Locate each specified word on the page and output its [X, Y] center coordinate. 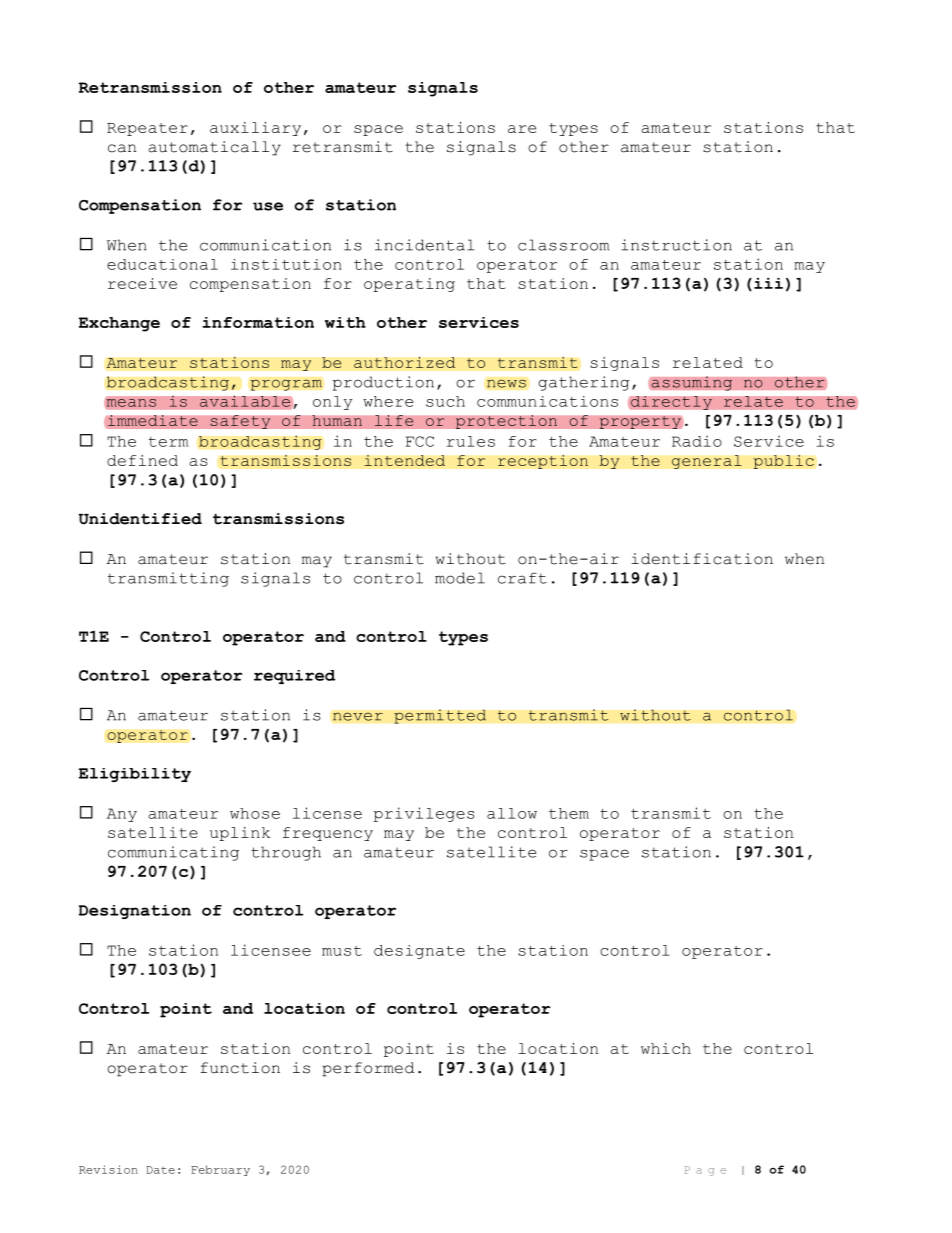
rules [471, 441]
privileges [424, 814]
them [569, 813]
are [522, 129]
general [707, 462]
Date [160, 1170]
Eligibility [135, 775]
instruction [676, 245]
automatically [214, 148]
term [168, 442]
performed [368, 1069]
